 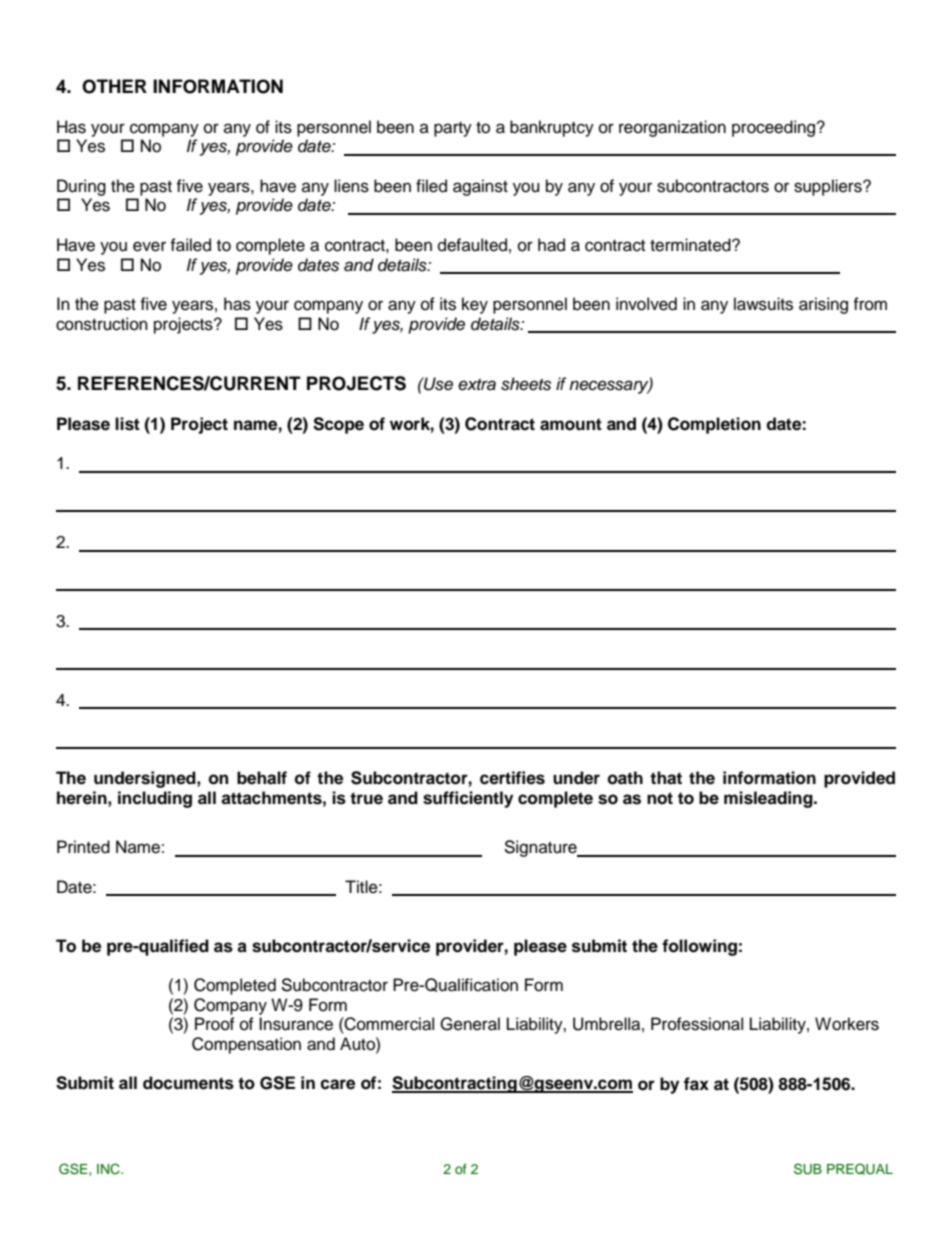 What do you see at coordinates (477, 385) in the image?
I see `extra` at bounding box center [477, 385].
